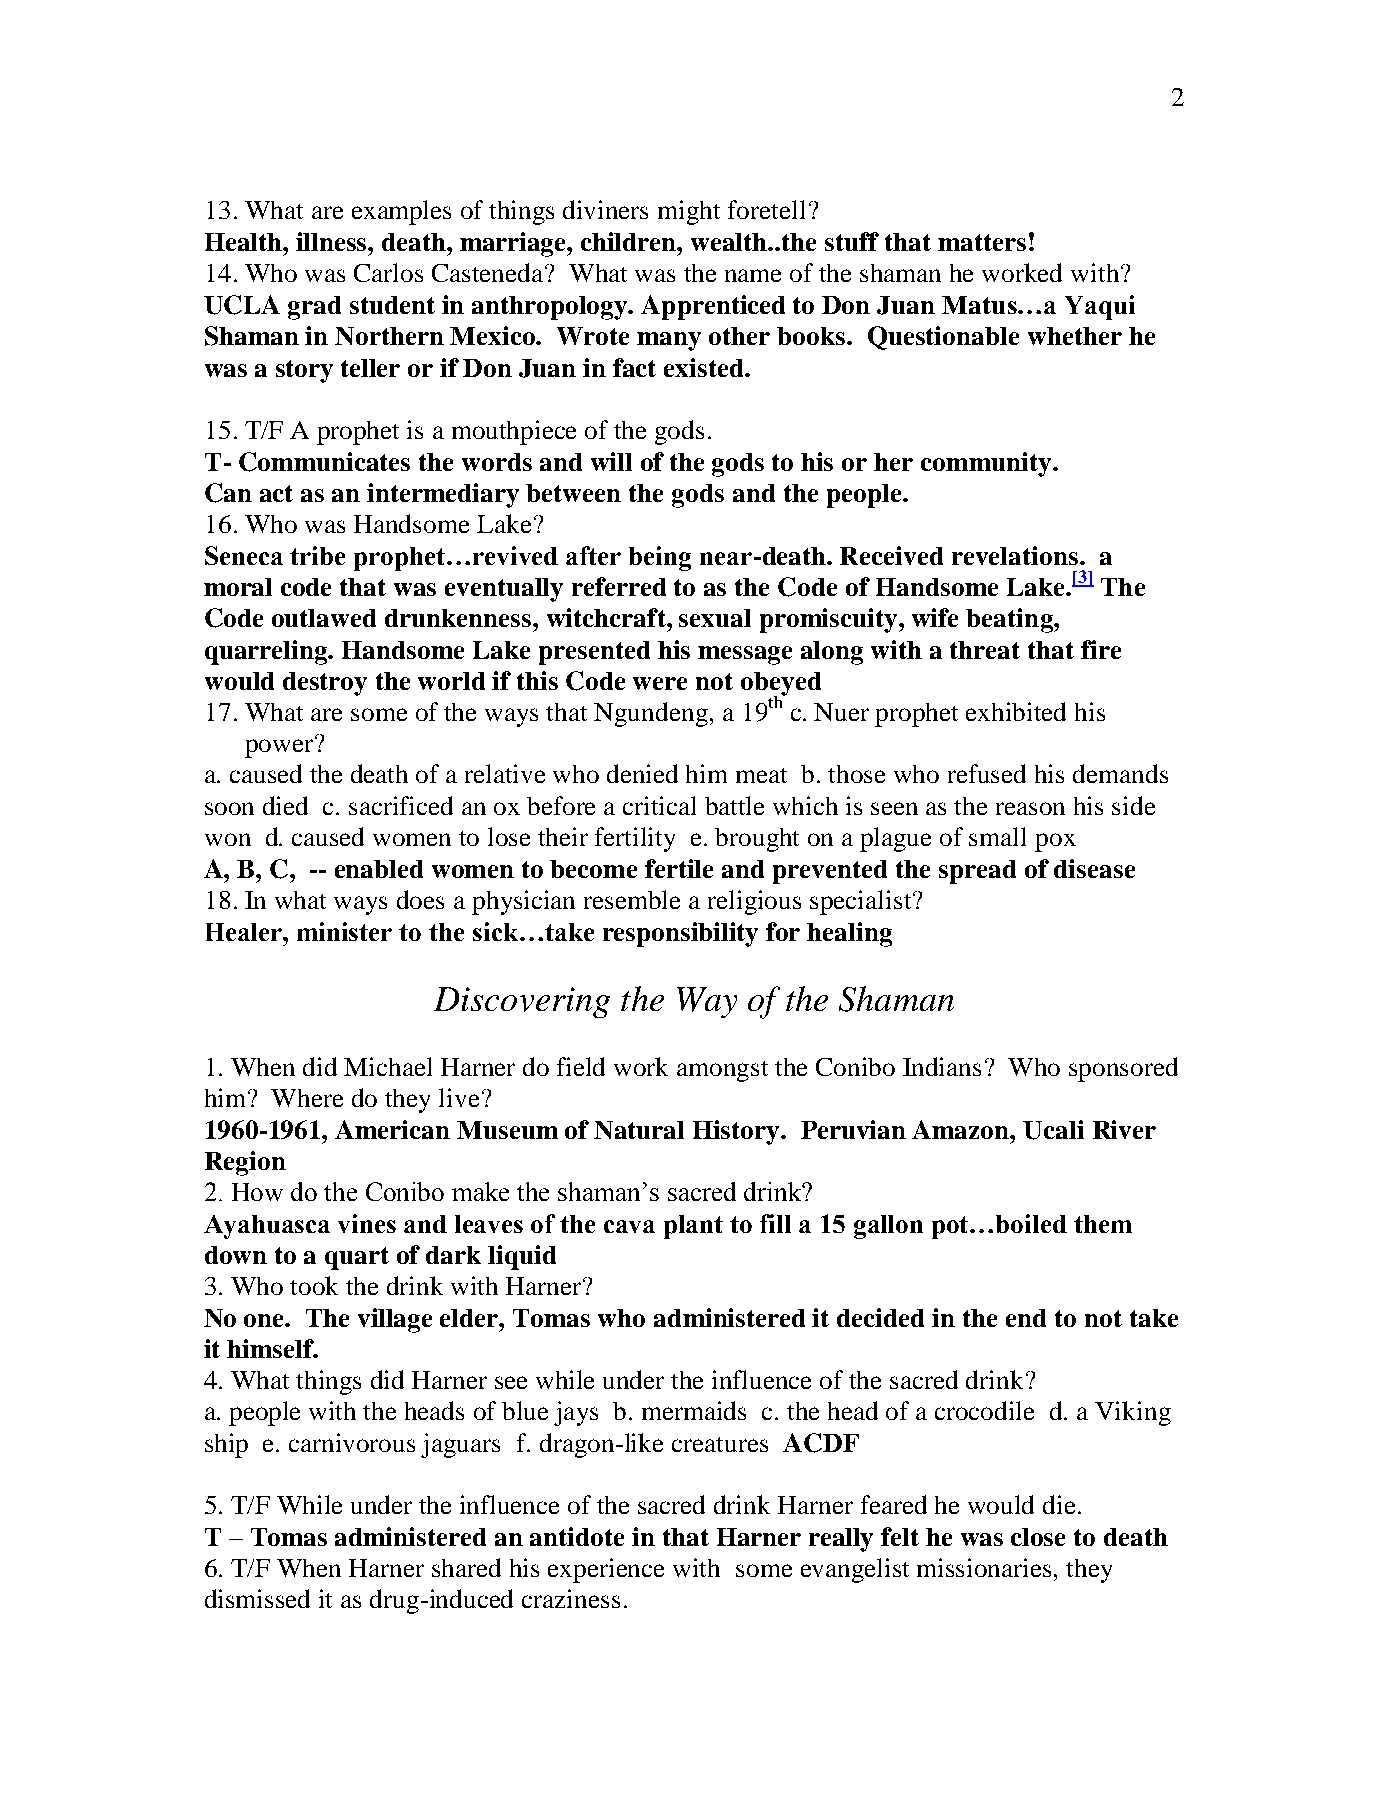 This screenshot has width=1389, height=1798. Describe the element at coordinates (982, 242) in the screenshot. I see `matters` at that location.
